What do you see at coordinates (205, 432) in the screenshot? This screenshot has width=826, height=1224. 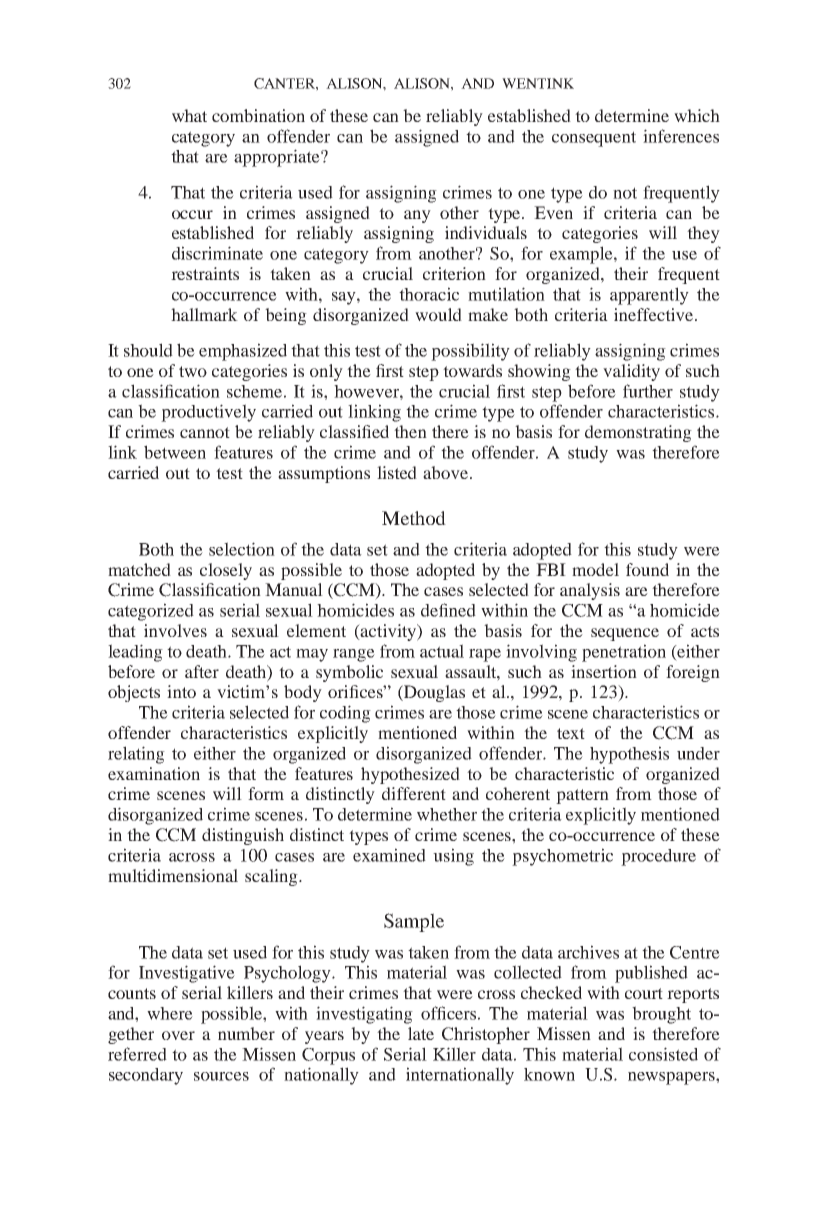 I see `cannot` at bounding box center [205, 432].
